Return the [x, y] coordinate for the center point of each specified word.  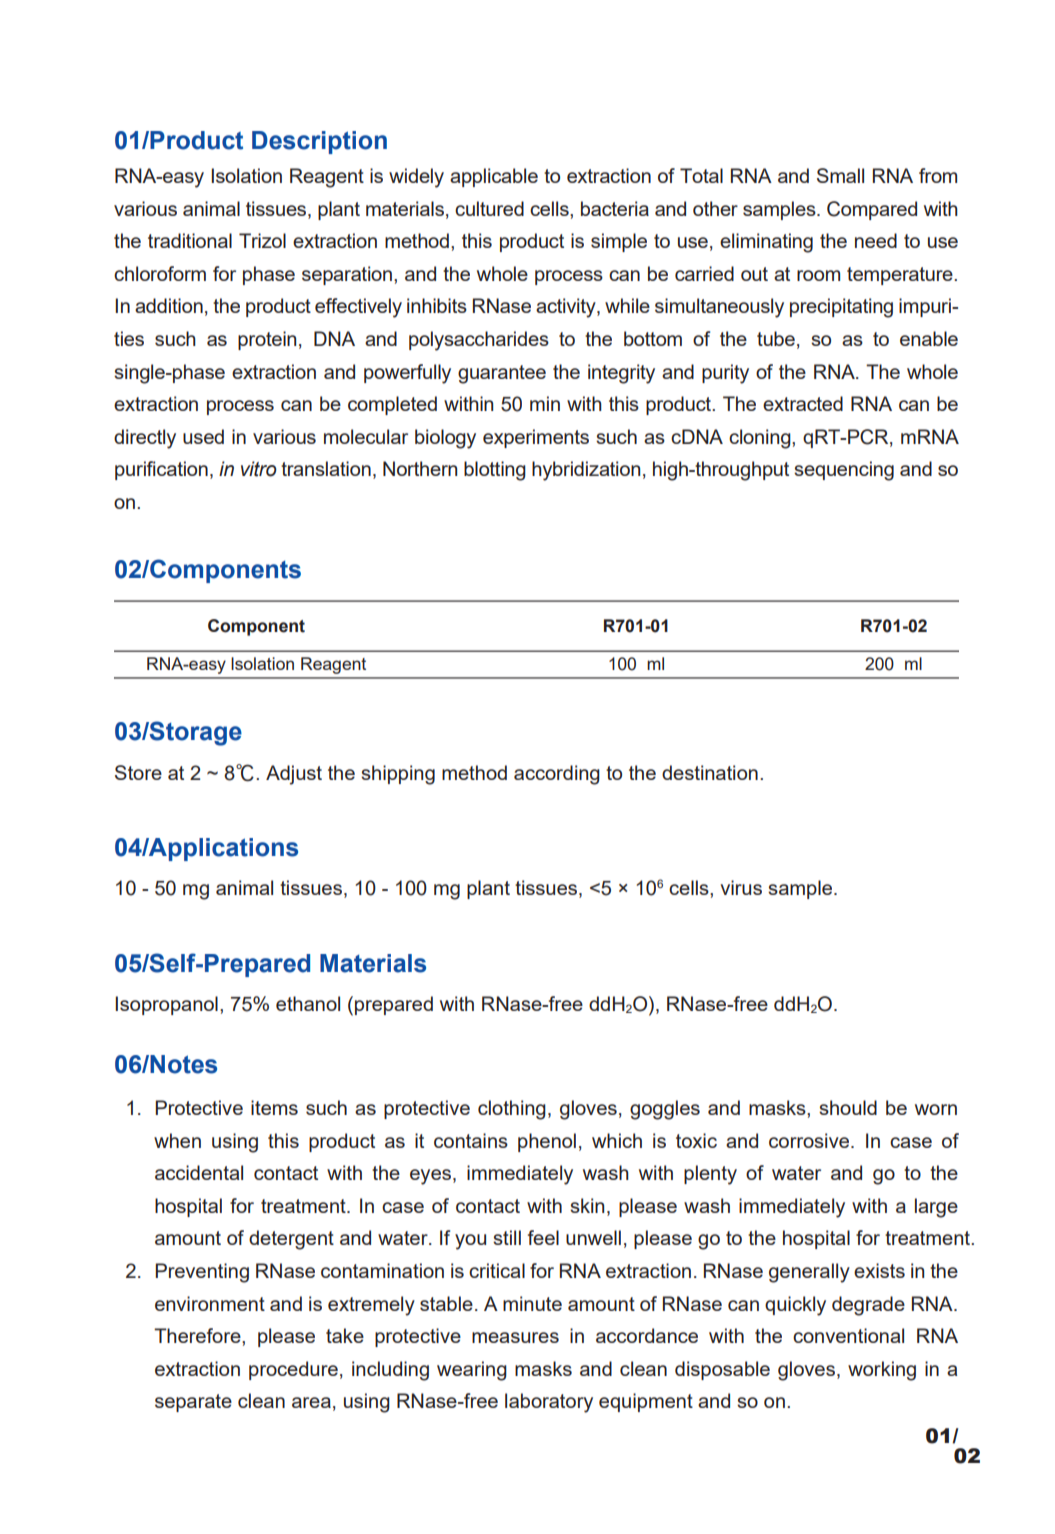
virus [741, 887]
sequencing [844, 471]
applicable [494, 177]
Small [840, 175]
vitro [259, 469]
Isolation [246, 175]
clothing [512, 1110]
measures [515, 1337]
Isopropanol [166, 1005]
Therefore [198, 1335]
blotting [495, 471]
